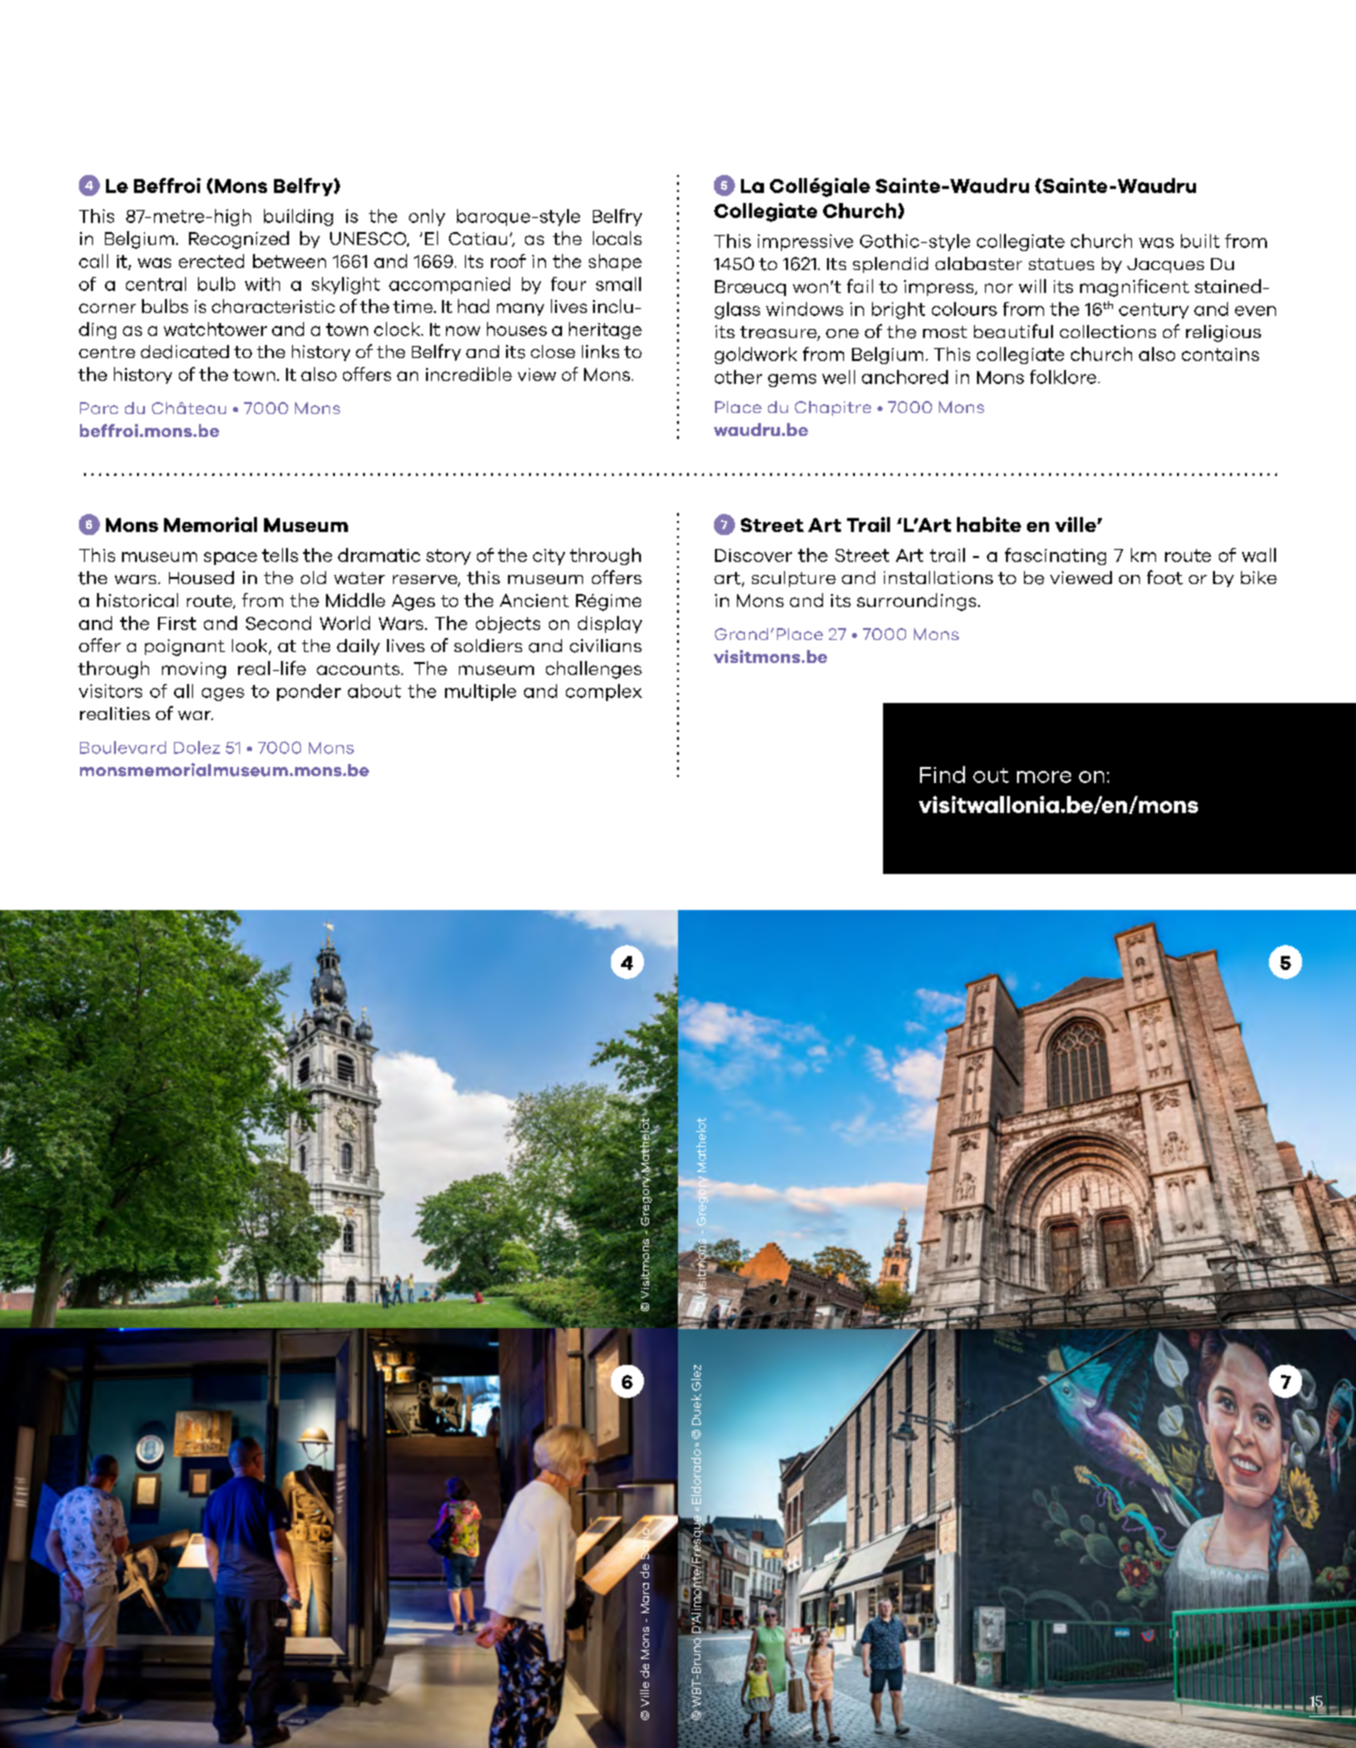 The image size is (1356, 1748). I want to click on locals, so click(617, 238).
